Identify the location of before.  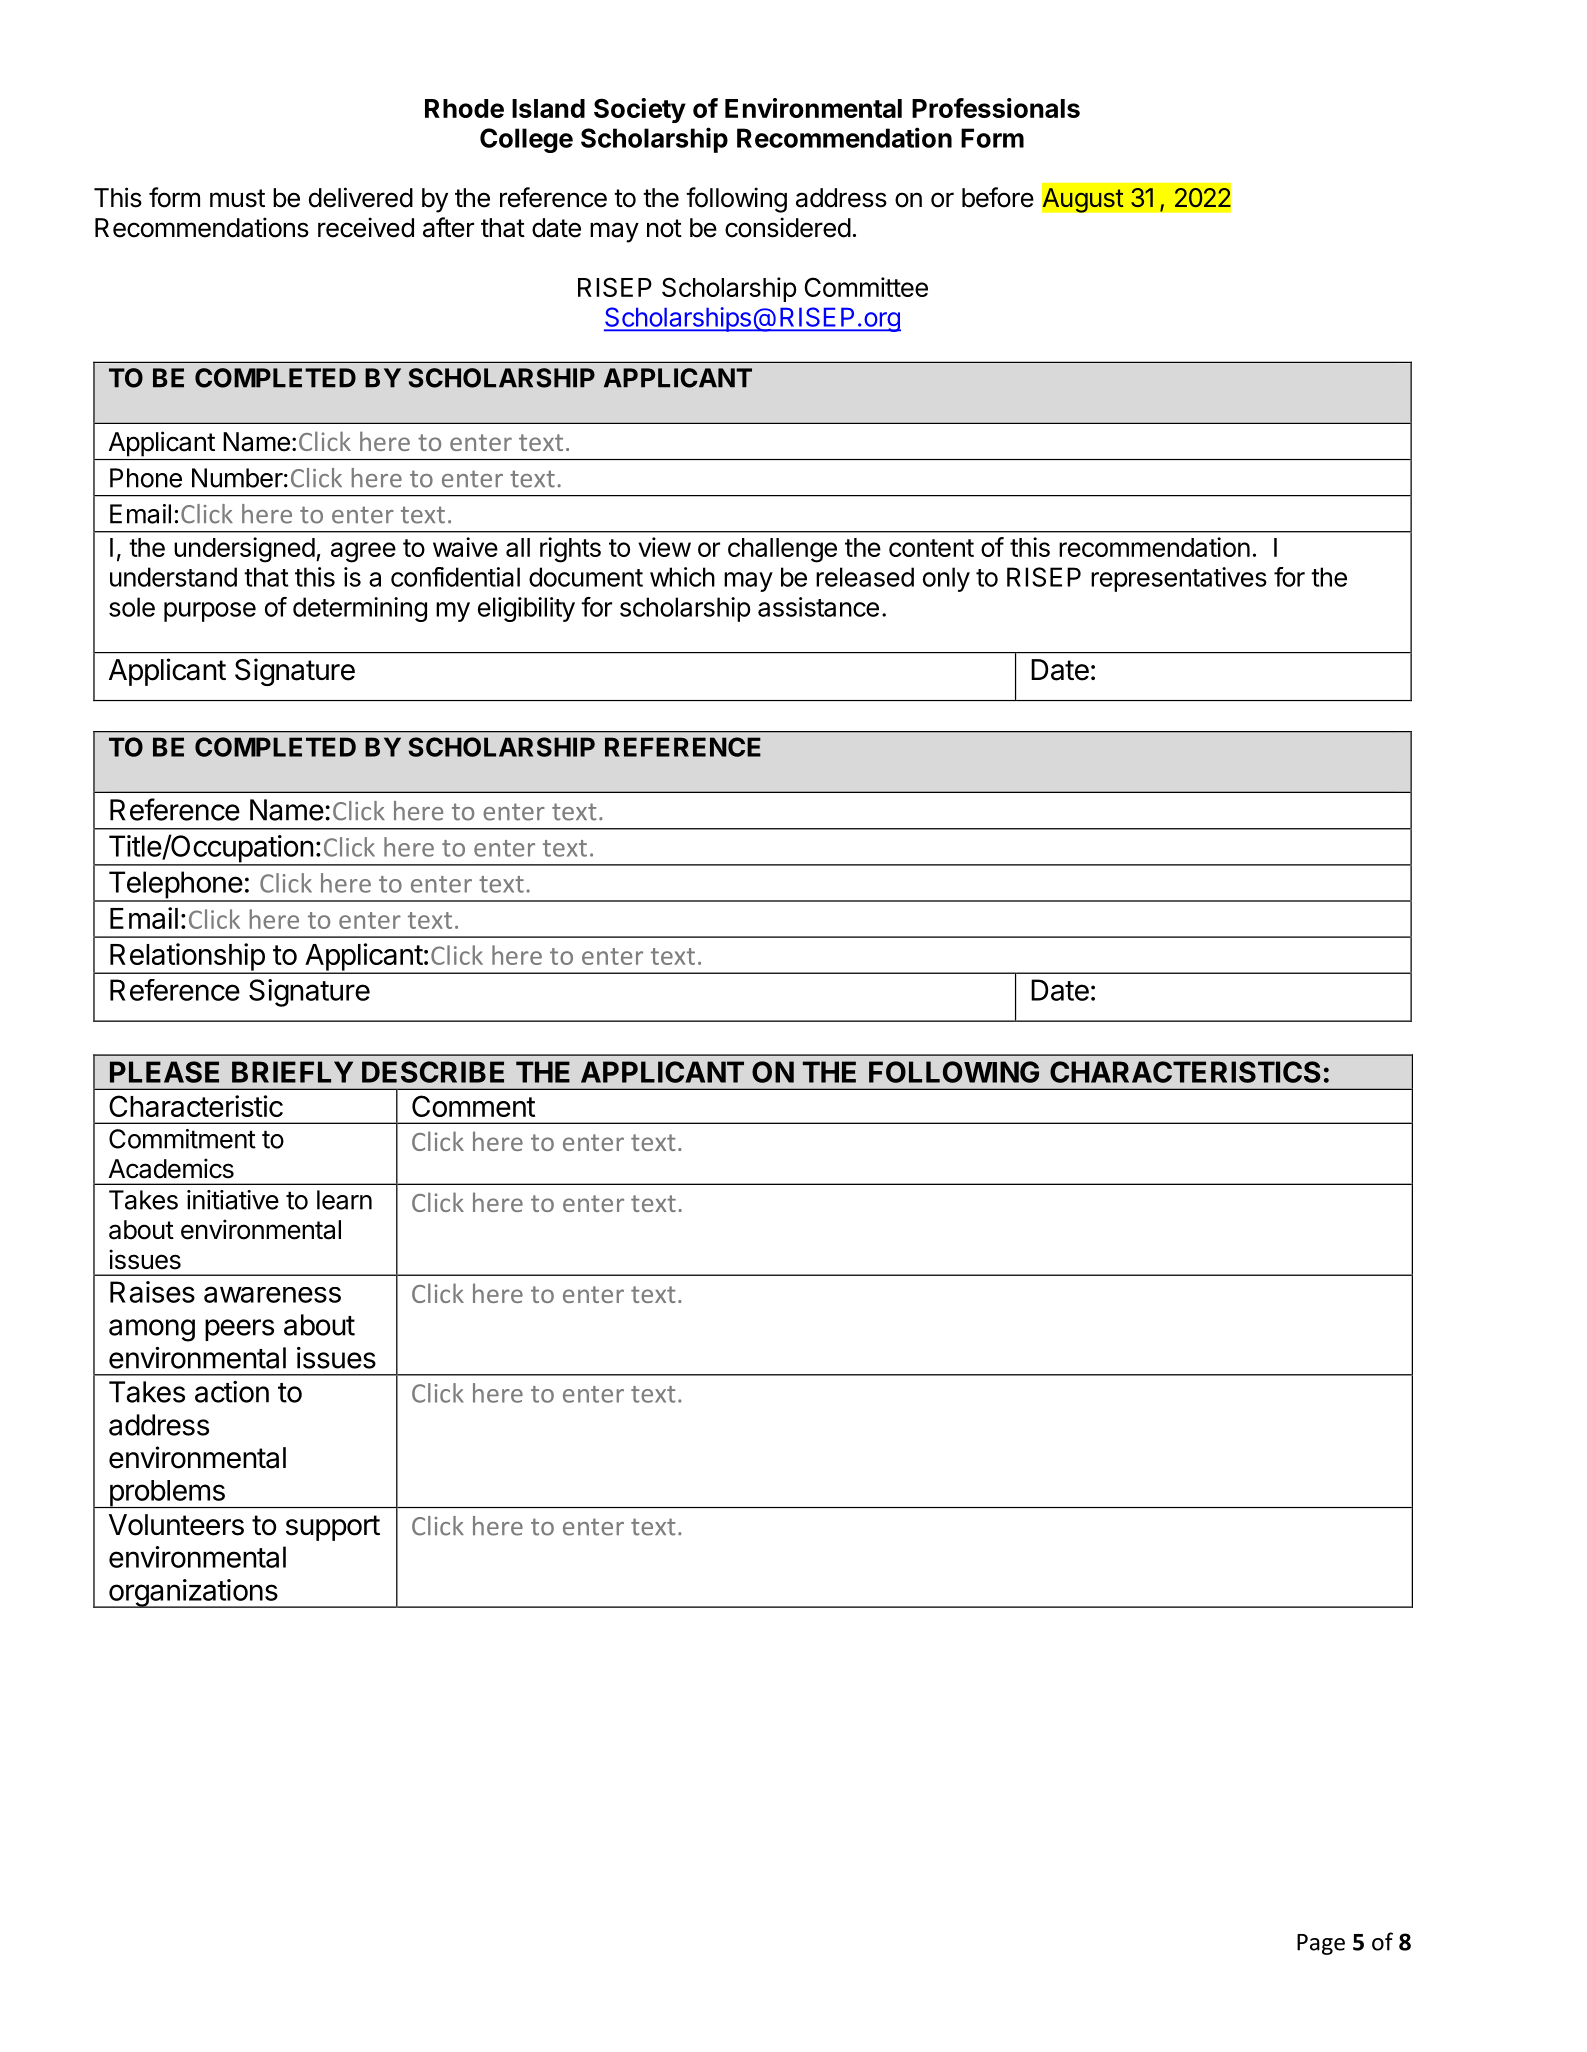
(998, 197).
